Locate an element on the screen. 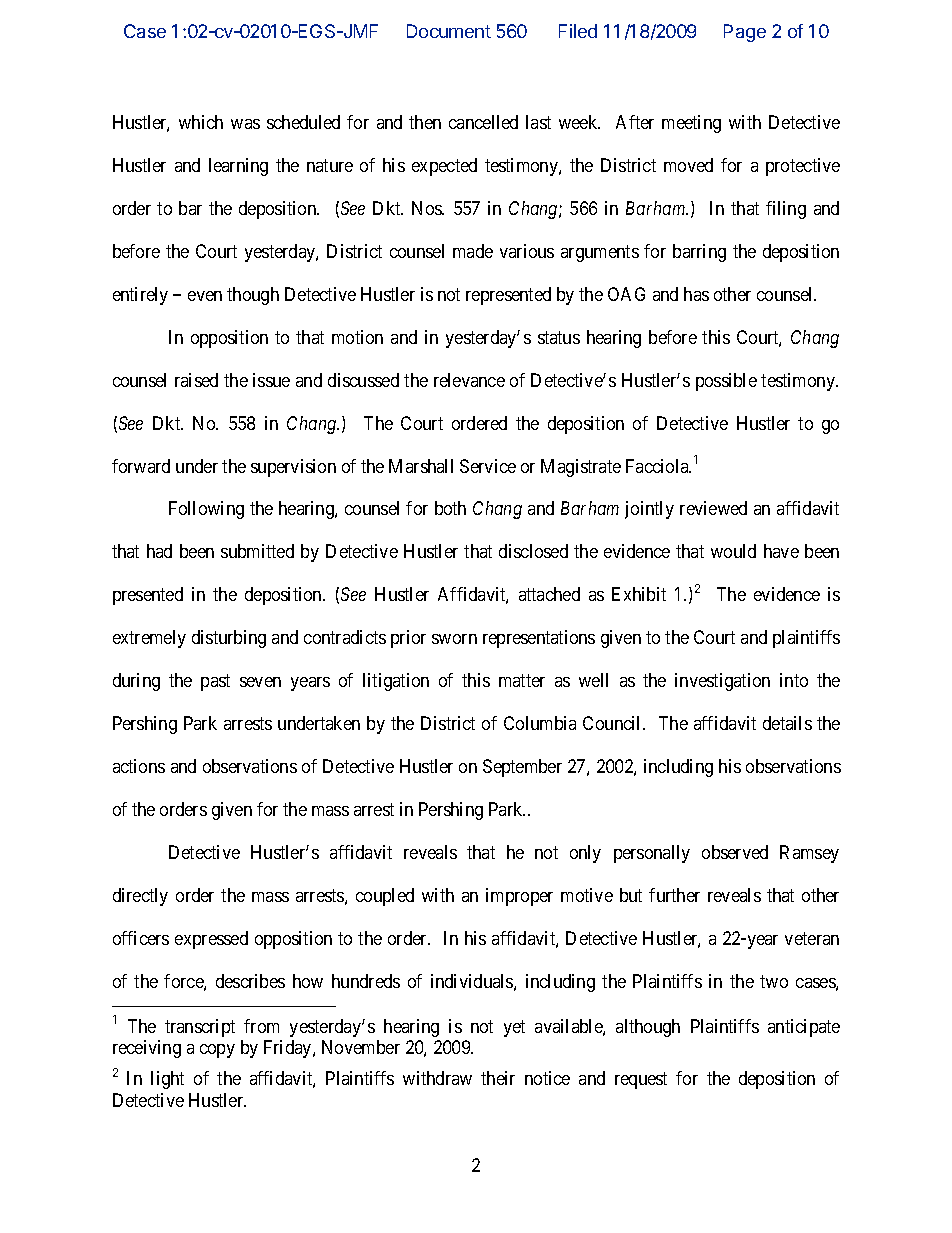  disclosed is located at coordinates (533, 551).
